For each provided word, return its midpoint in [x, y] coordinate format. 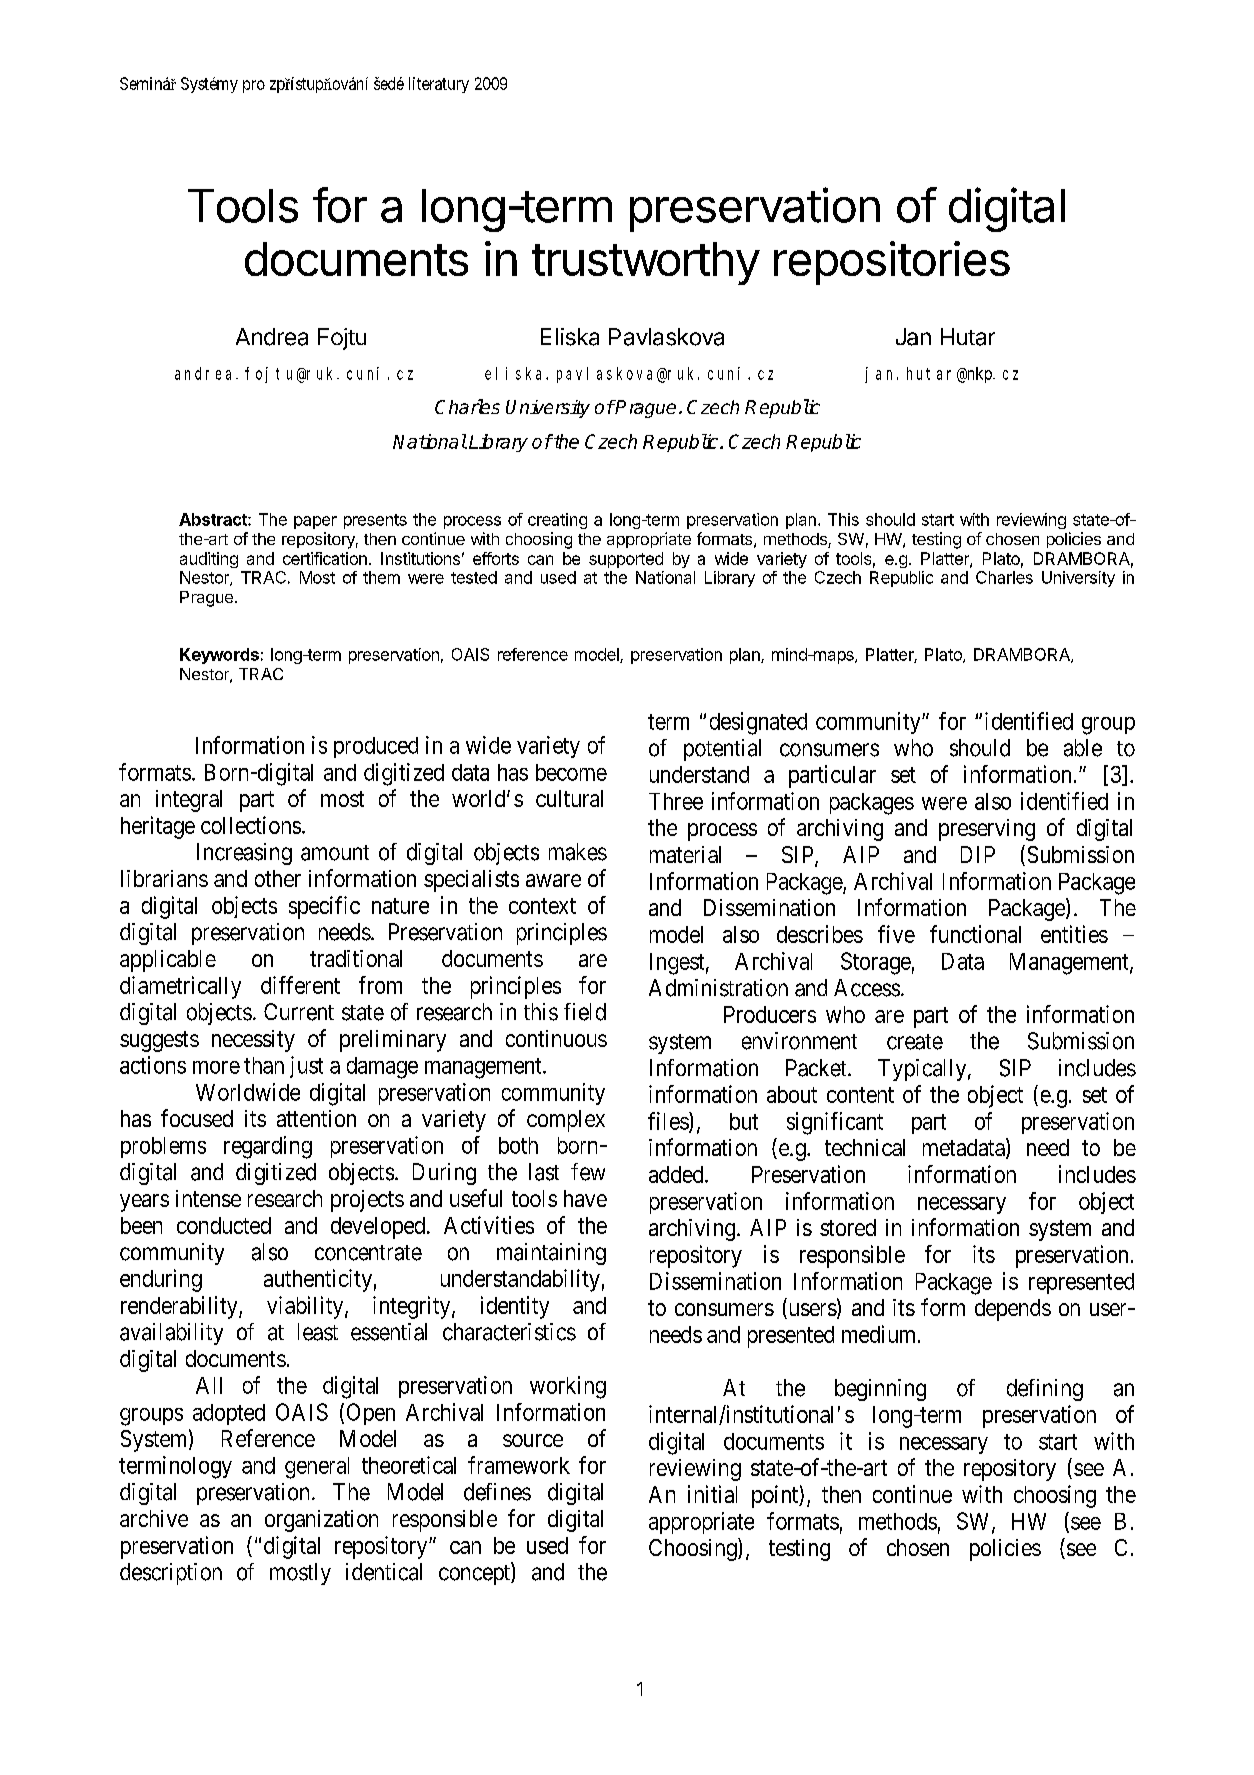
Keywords [219, 656]
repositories [892, 263]
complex [566, 1121]
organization [321, 1521]
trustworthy [646, 263]
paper [315, 522]
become [571, 772]
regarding [268, 1147]
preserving [987, 830]
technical [865, 1147]
